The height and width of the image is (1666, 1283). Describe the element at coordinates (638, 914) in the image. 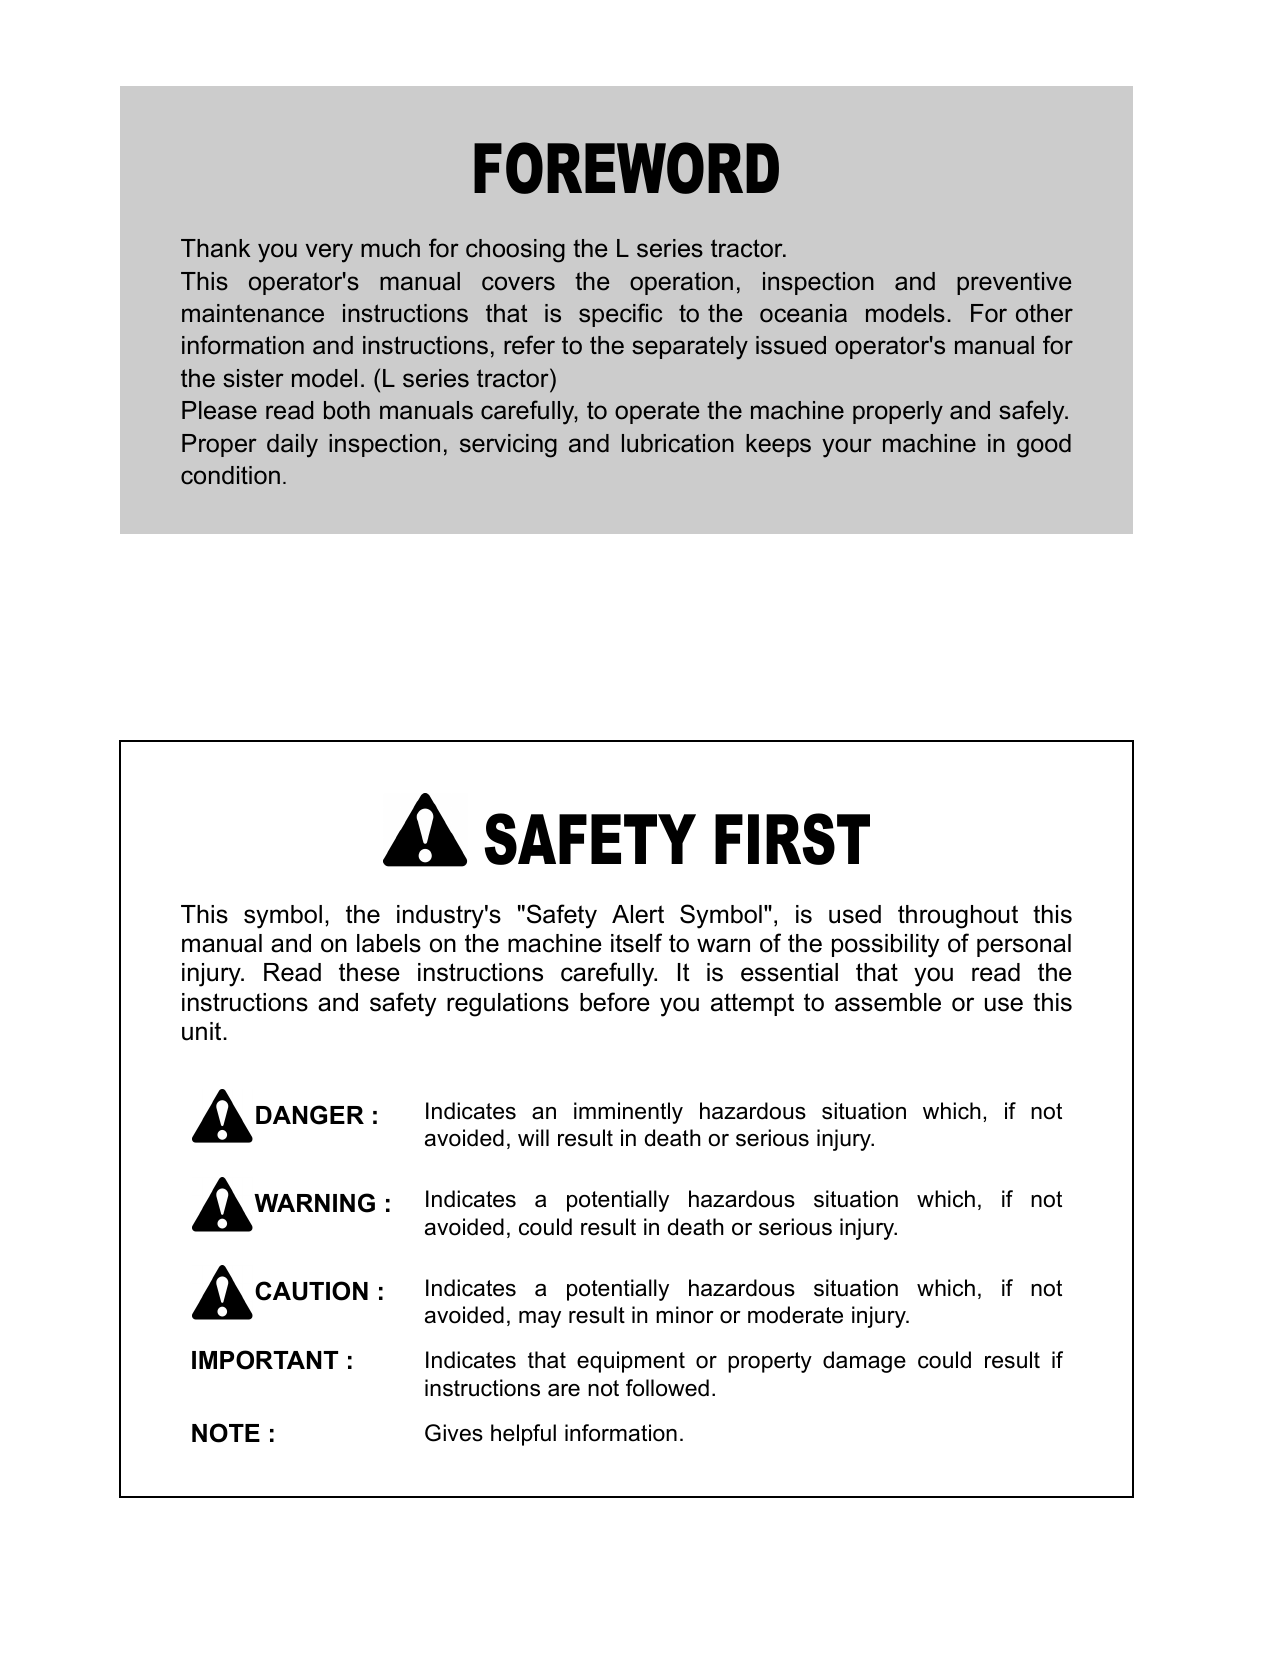

I see `Alert` at that location.
